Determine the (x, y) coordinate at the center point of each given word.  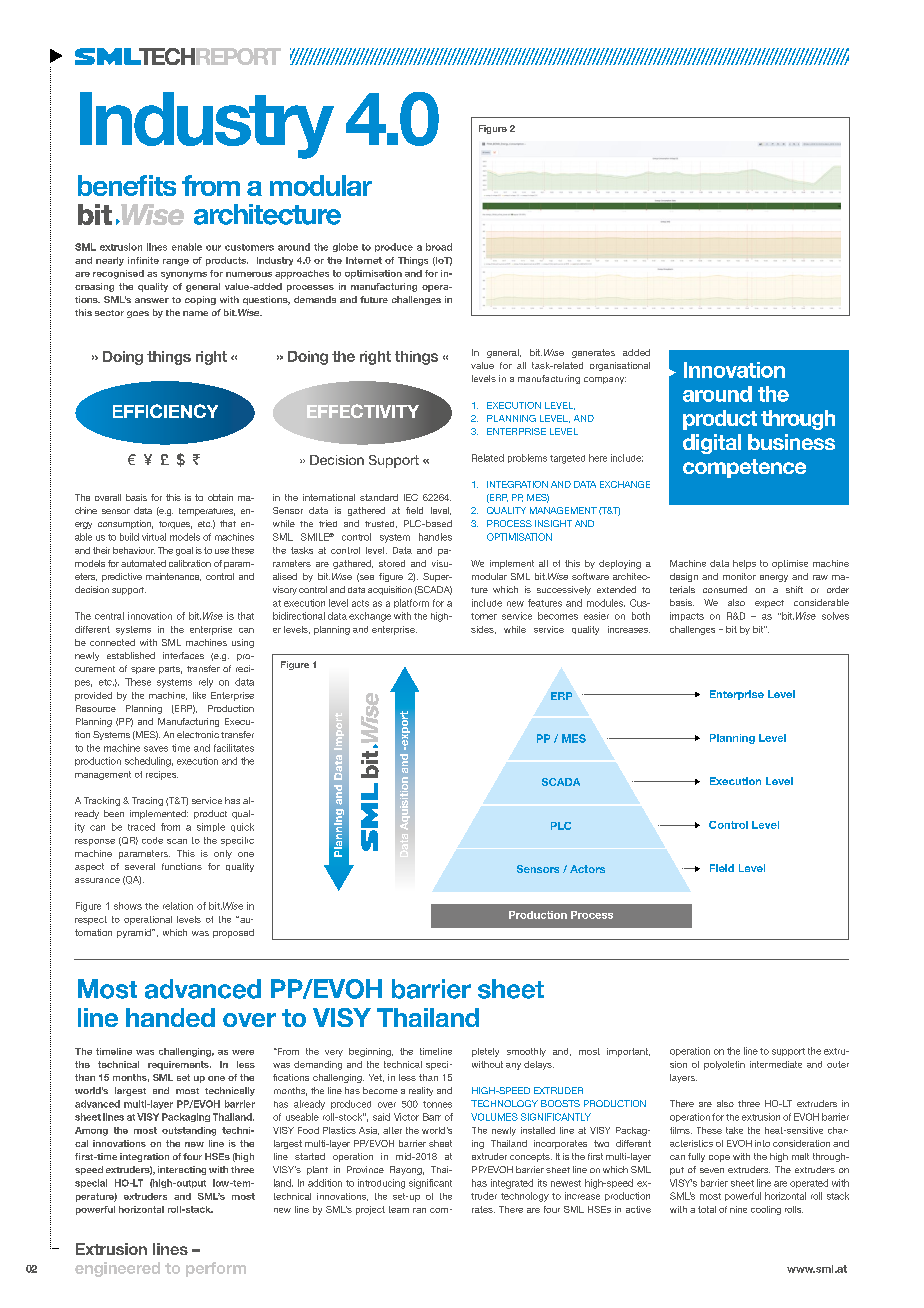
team (399, 1209)
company (605, 380)
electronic (198, 734)
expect (769, 604)
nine (738, 1209)
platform (411, 603)
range (176, 262)
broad (439, 247)
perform (216, 1269)
